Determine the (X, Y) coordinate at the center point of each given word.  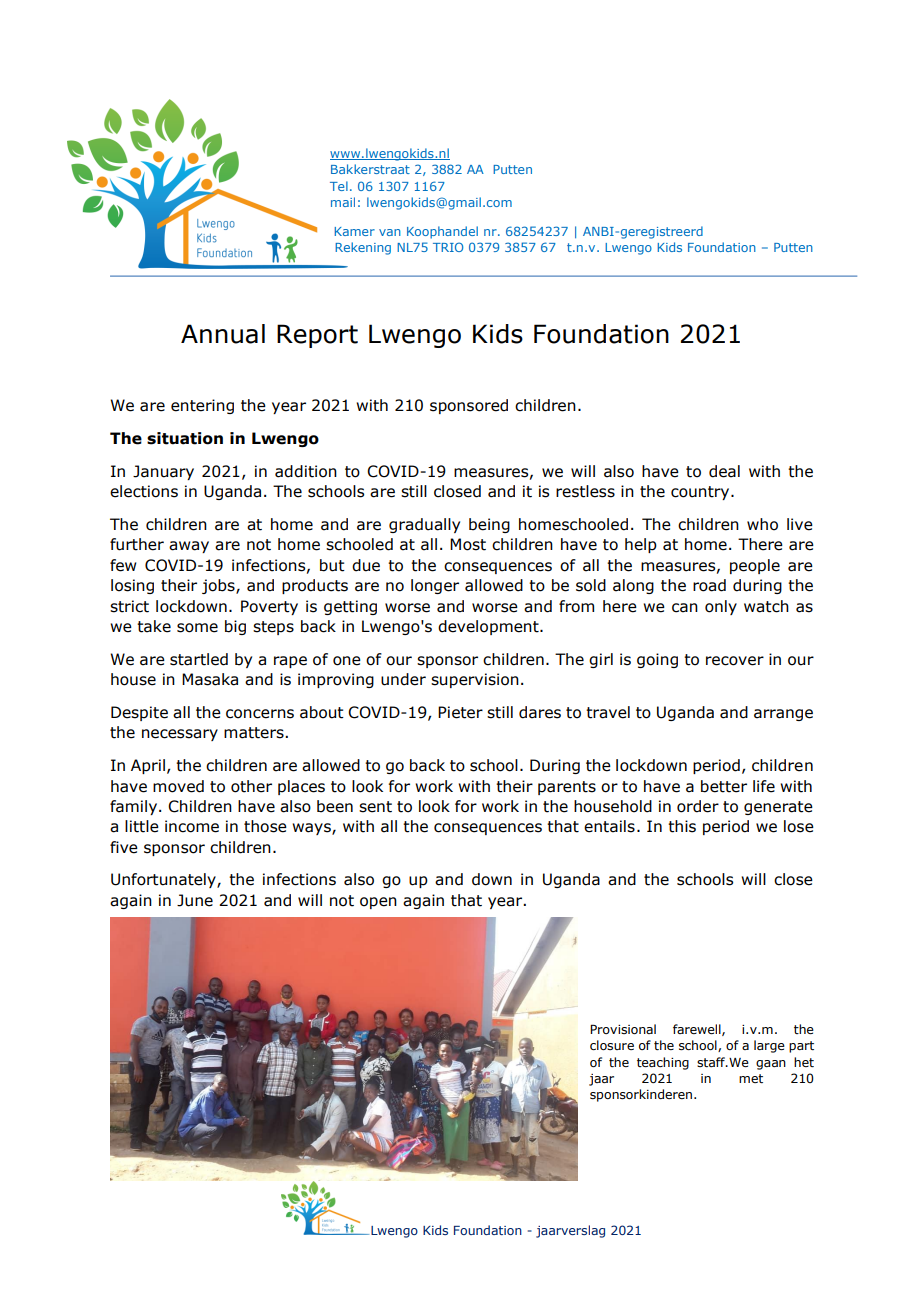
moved (178, 786)
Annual (223, 334)
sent (375, 807)
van (390, 232)
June (195, 900)
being (489, 525)
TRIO (448, 247)
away (189, 547)
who (762, 524)
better (724, 786)
